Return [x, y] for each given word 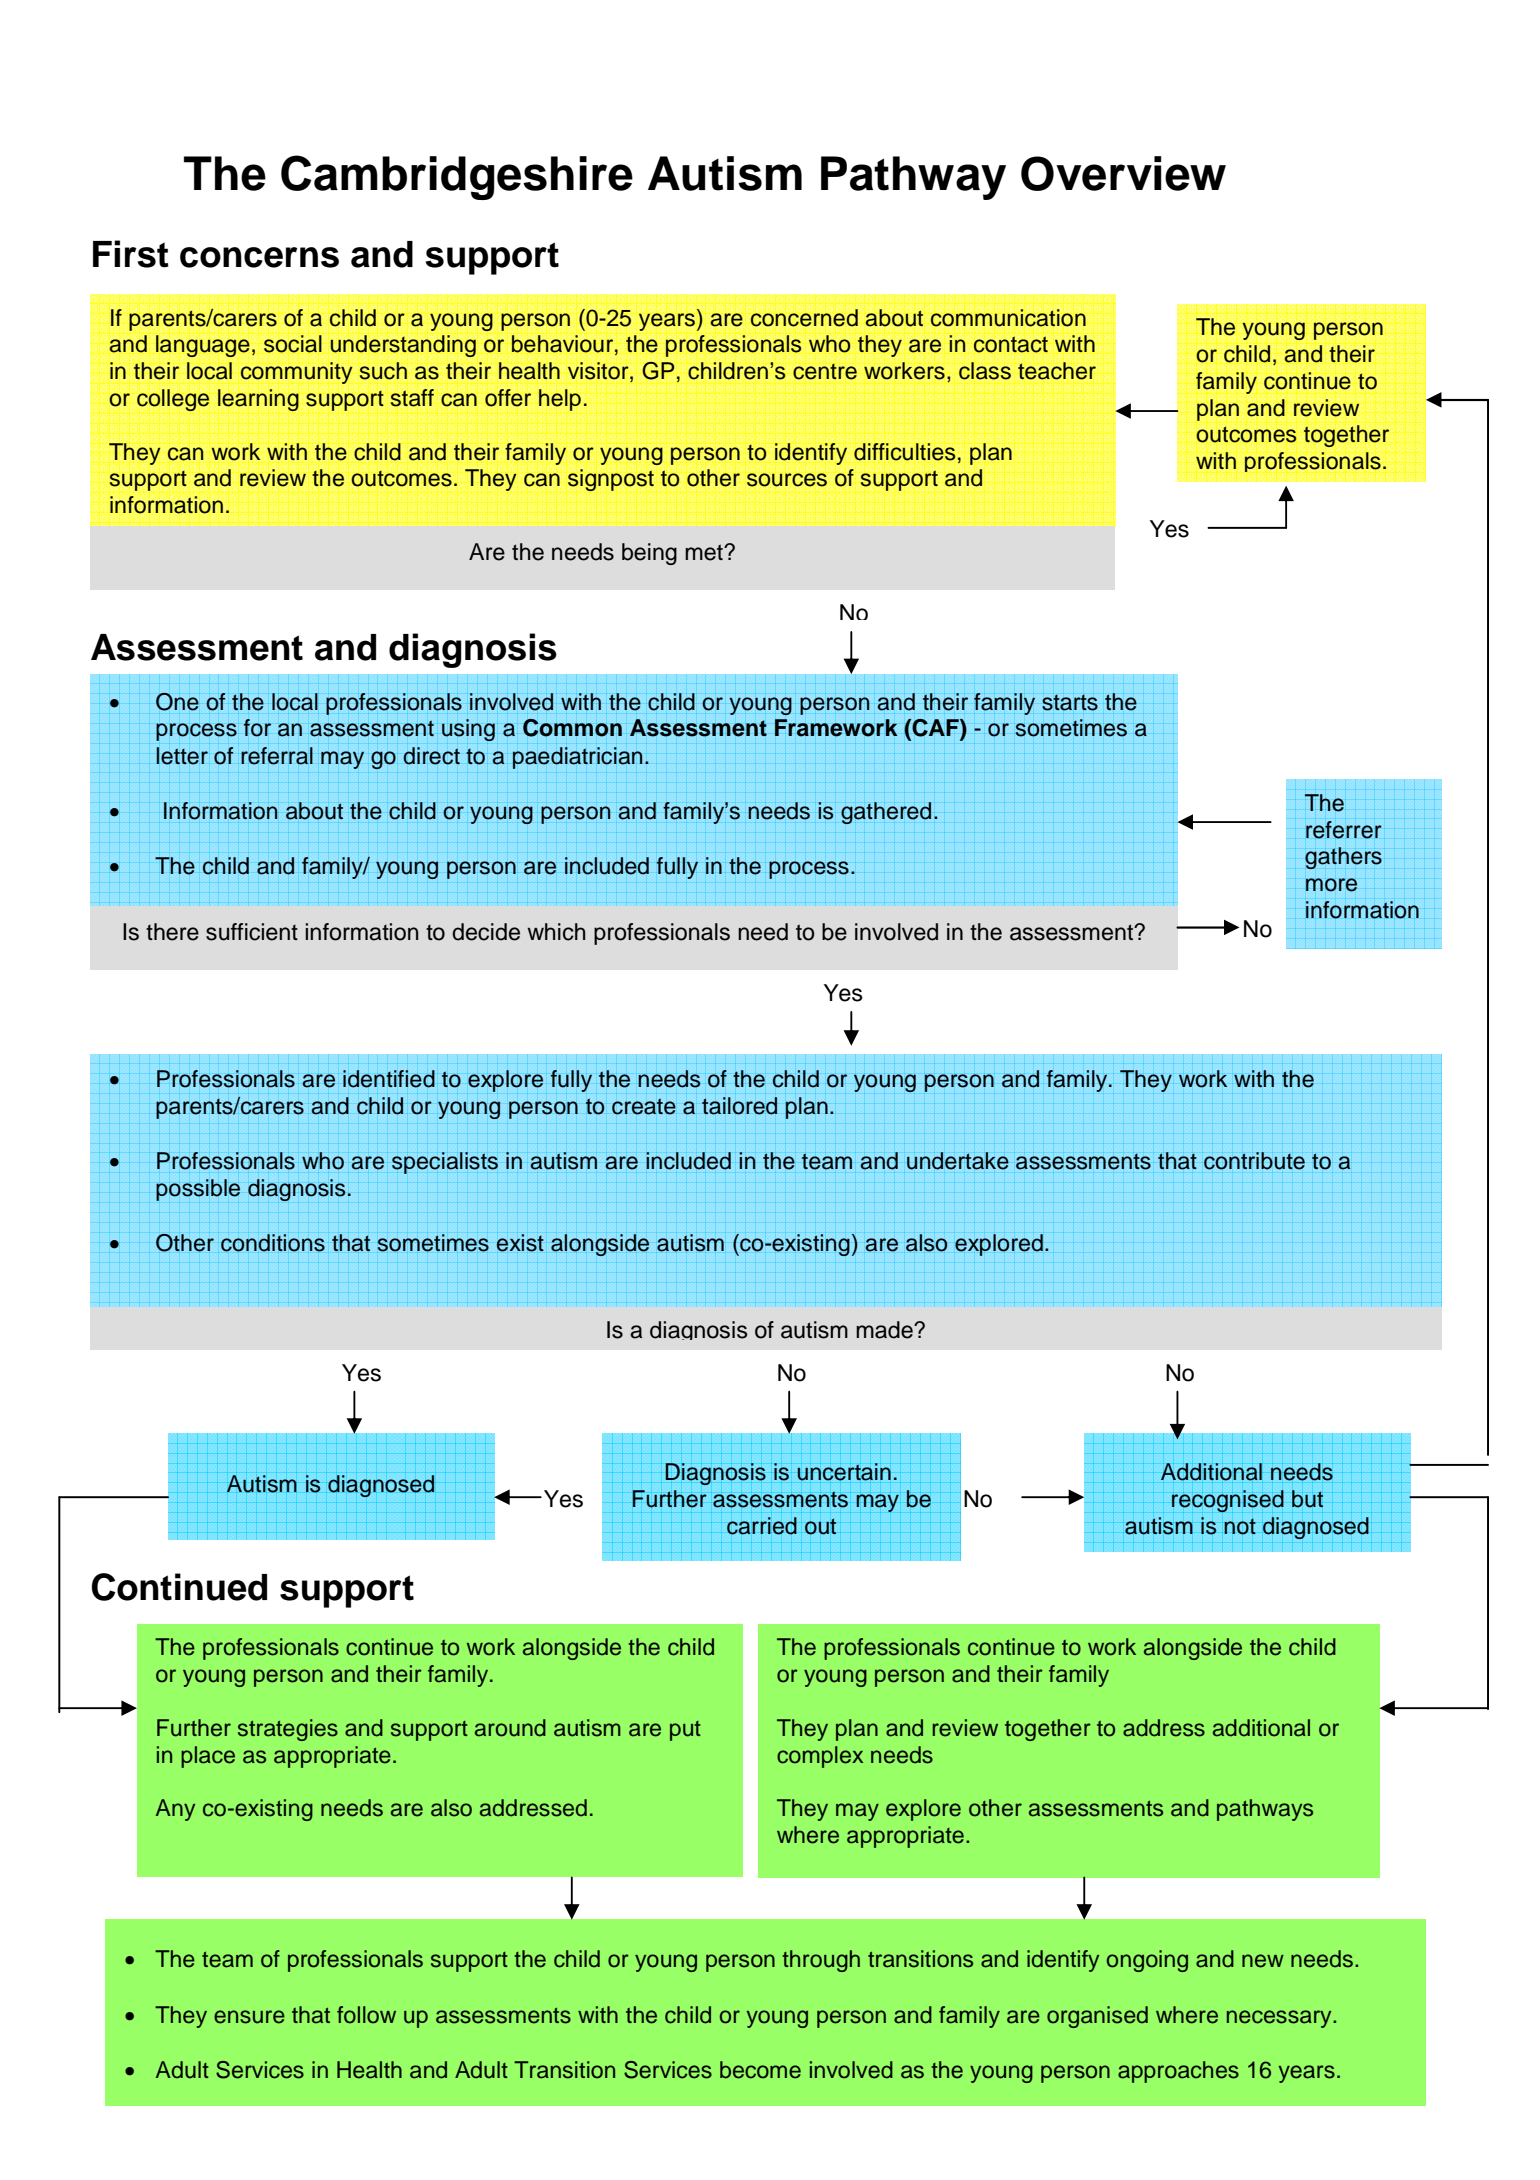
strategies [288, 1730]
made [885, 1330]
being [649, 554]
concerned [804, 318]
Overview [1123, 173]
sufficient [252, 932]
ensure [249, 2017]
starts [1070, 702]
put [685, 1731]
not [1240, 1526]
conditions [273, 1243]
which [556, 932]
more [1331, 885]
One [177, 702]
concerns [259, 257]
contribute [1254, 1161]
